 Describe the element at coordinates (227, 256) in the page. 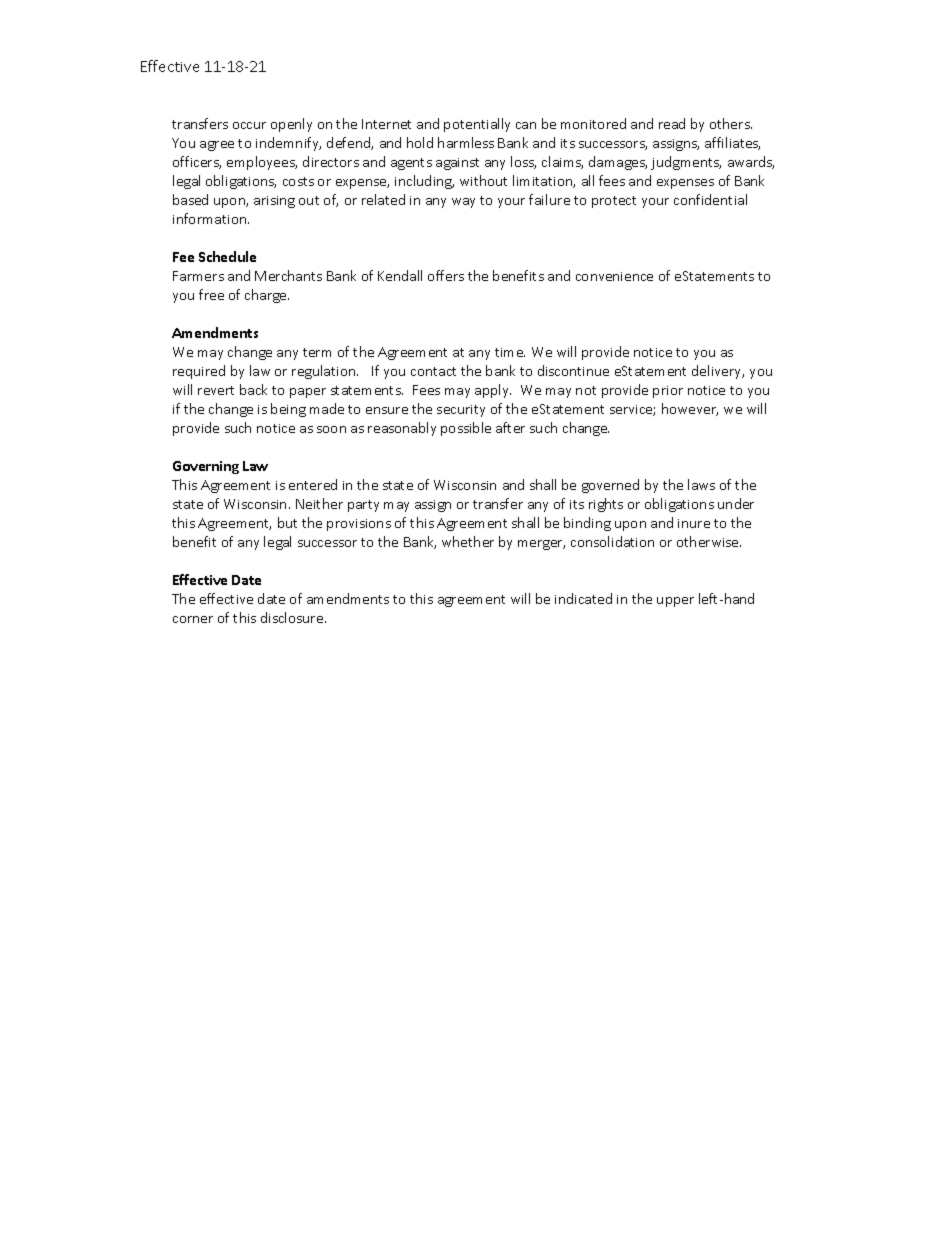

I see `Schedule` at that location.
